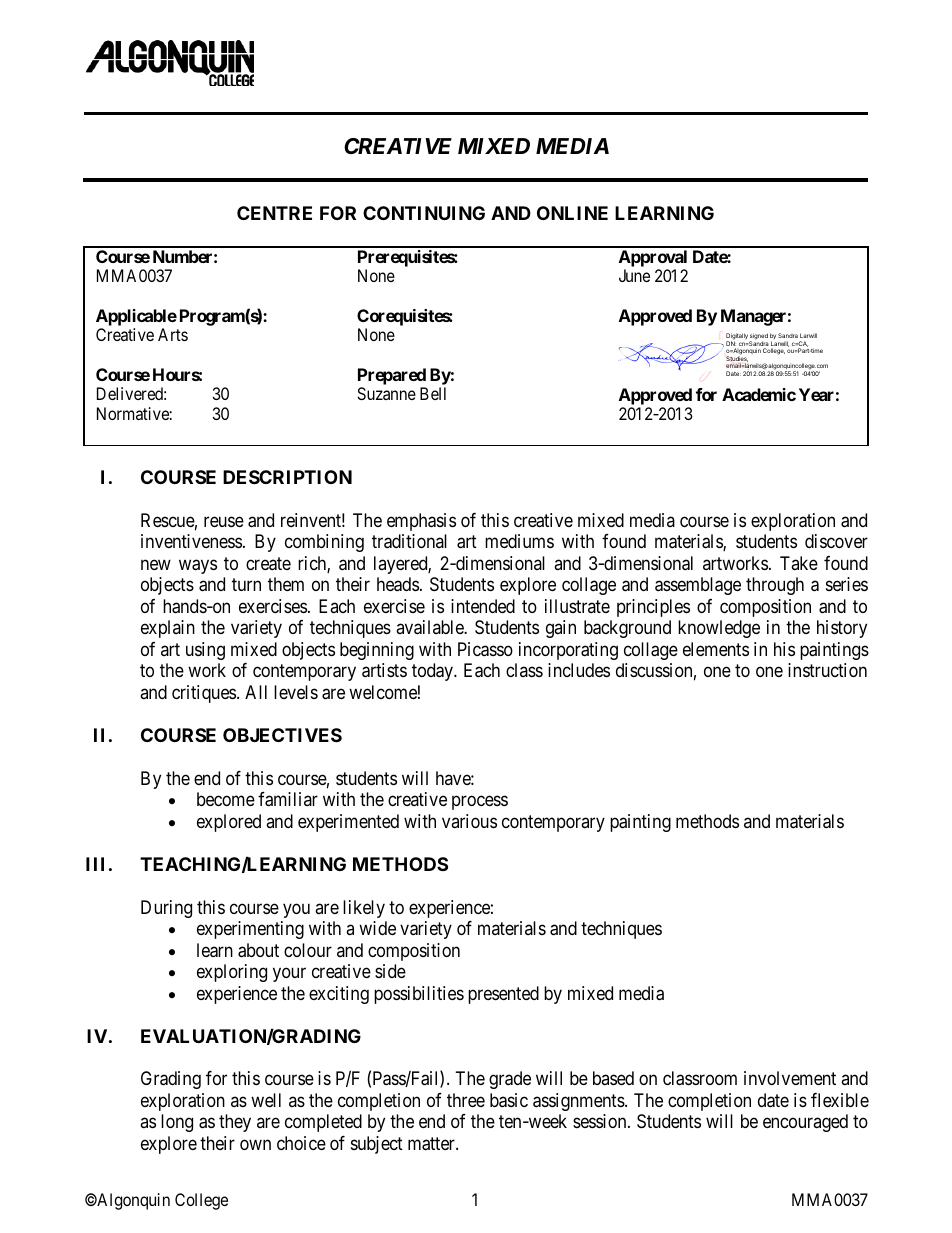 This document has width=952, height=1233. Describe the element at coordinates (177, 1123) in the document. I see `long` at that location.
